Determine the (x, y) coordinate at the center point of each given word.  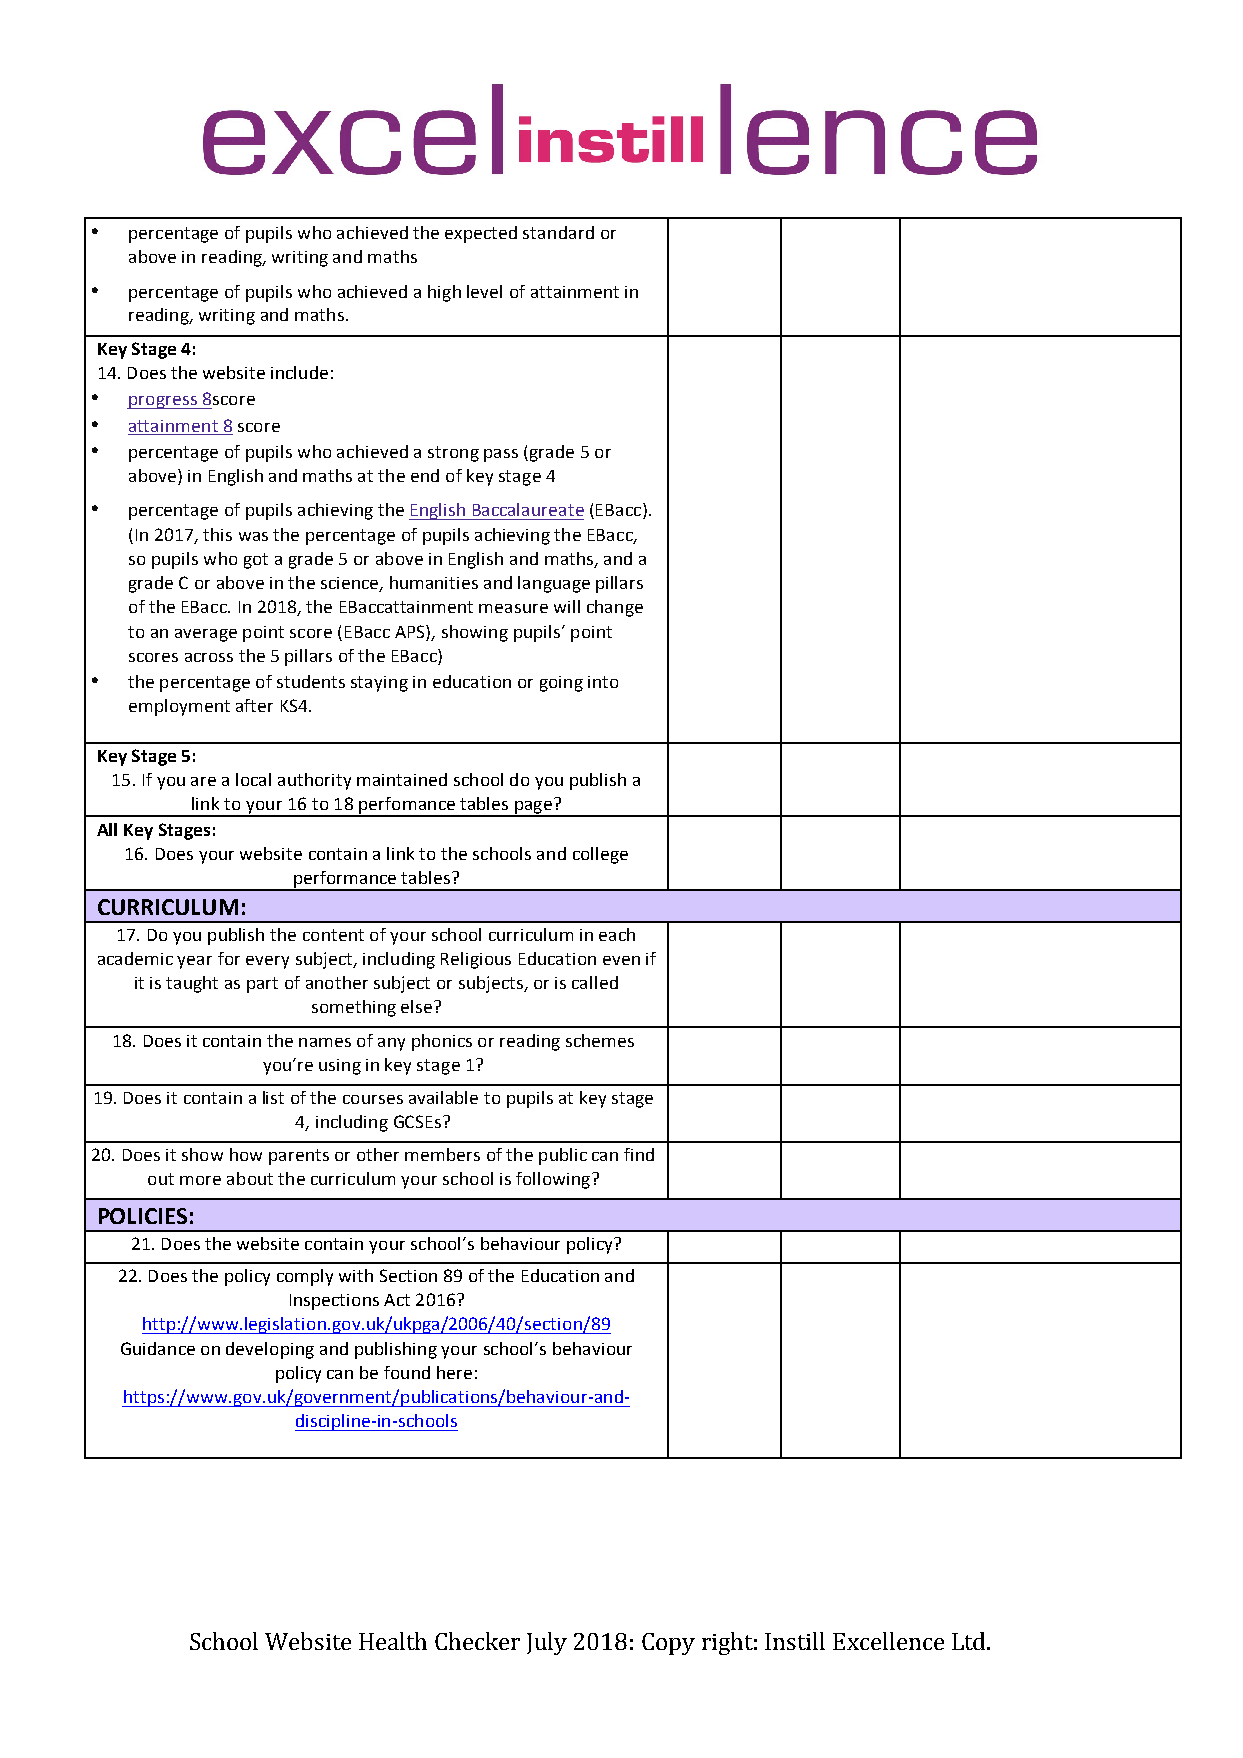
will (567, 606)
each (617, 934)
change (615, 608)
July (547, 1643)
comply (305, 1277)
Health (393, 1641)
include (299, 372)
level (484, 291)
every (267, 962)
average (206, 635)
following (553, 1180)
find (639, 1154)
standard (558, 232)
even (621, 960)
